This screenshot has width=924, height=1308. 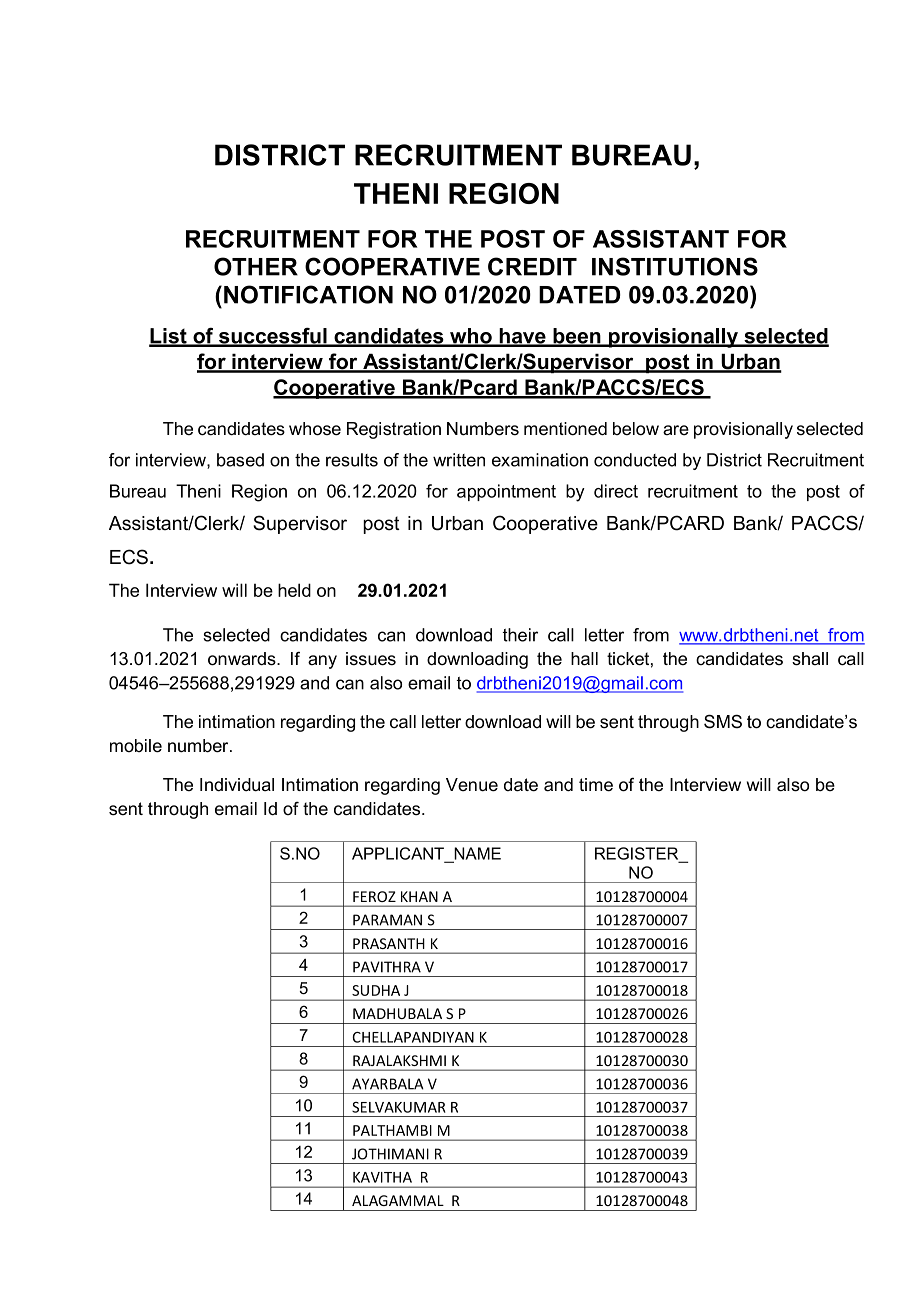 I want to click on KHAN, so click(x=419, y=896).
